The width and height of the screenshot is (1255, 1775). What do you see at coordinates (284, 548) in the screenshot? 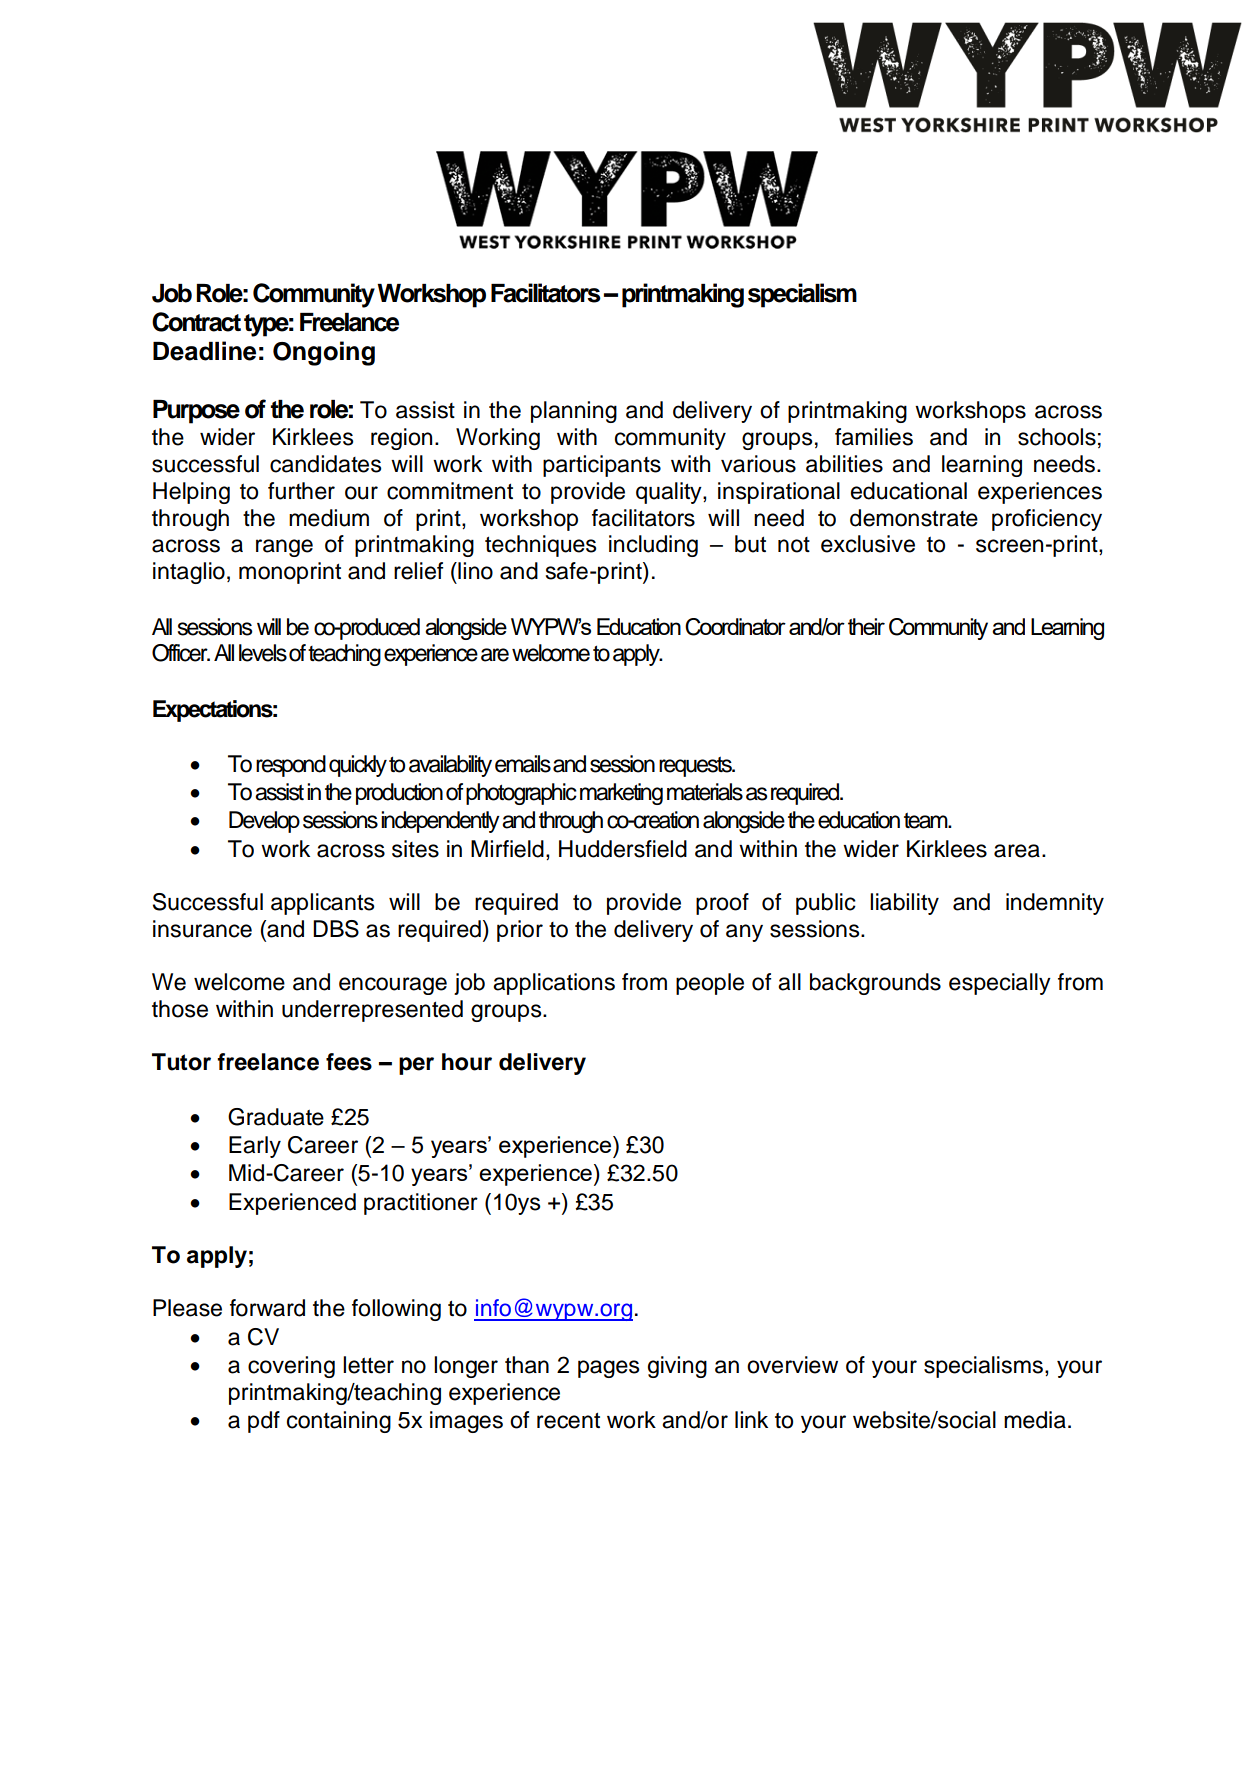
I see `range` at bounding box center [284, 548].
